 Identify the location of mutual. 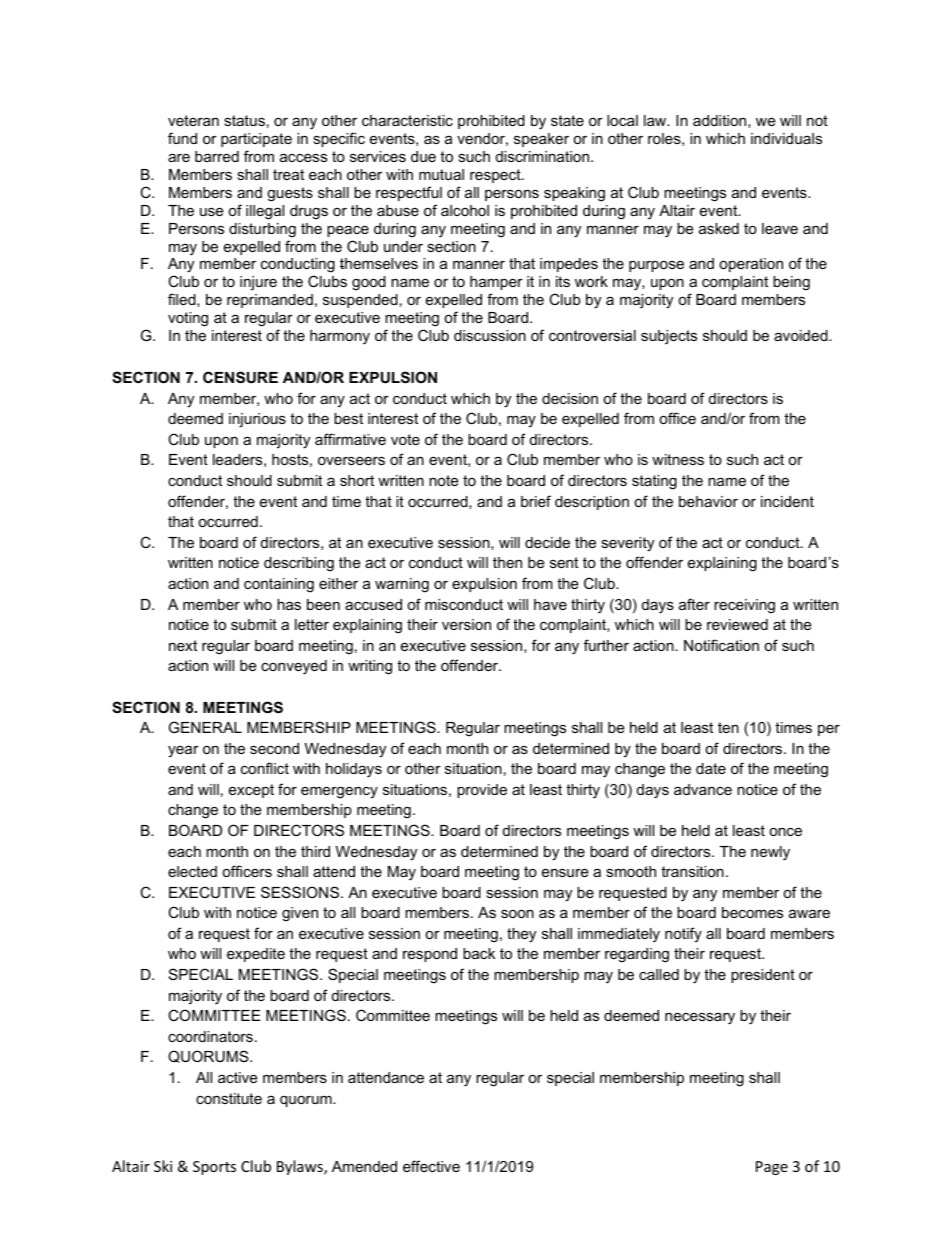
(441, 174).
